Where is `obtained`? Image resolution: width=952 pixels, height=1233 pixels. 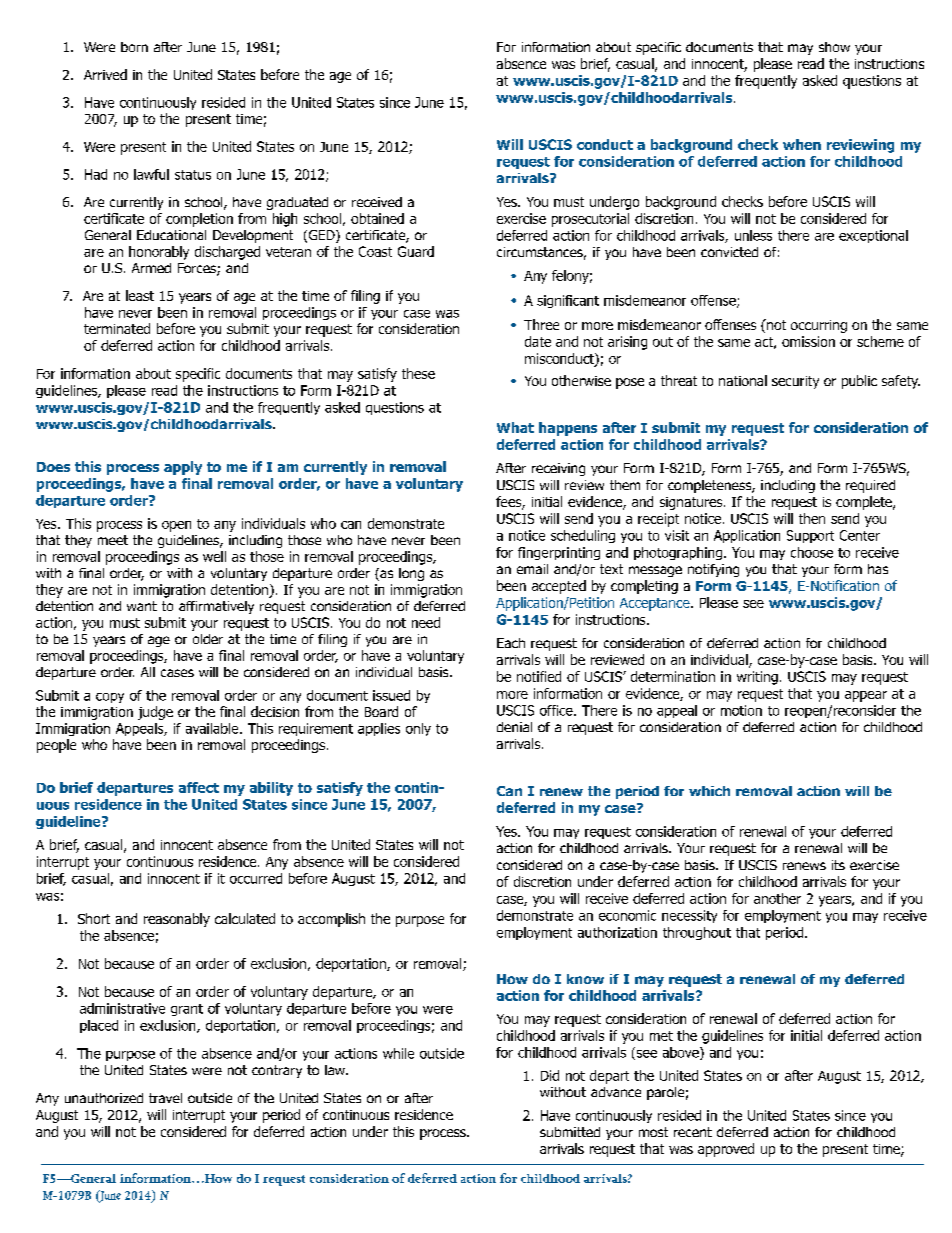 obtained is located at coordinates (377, 218).
